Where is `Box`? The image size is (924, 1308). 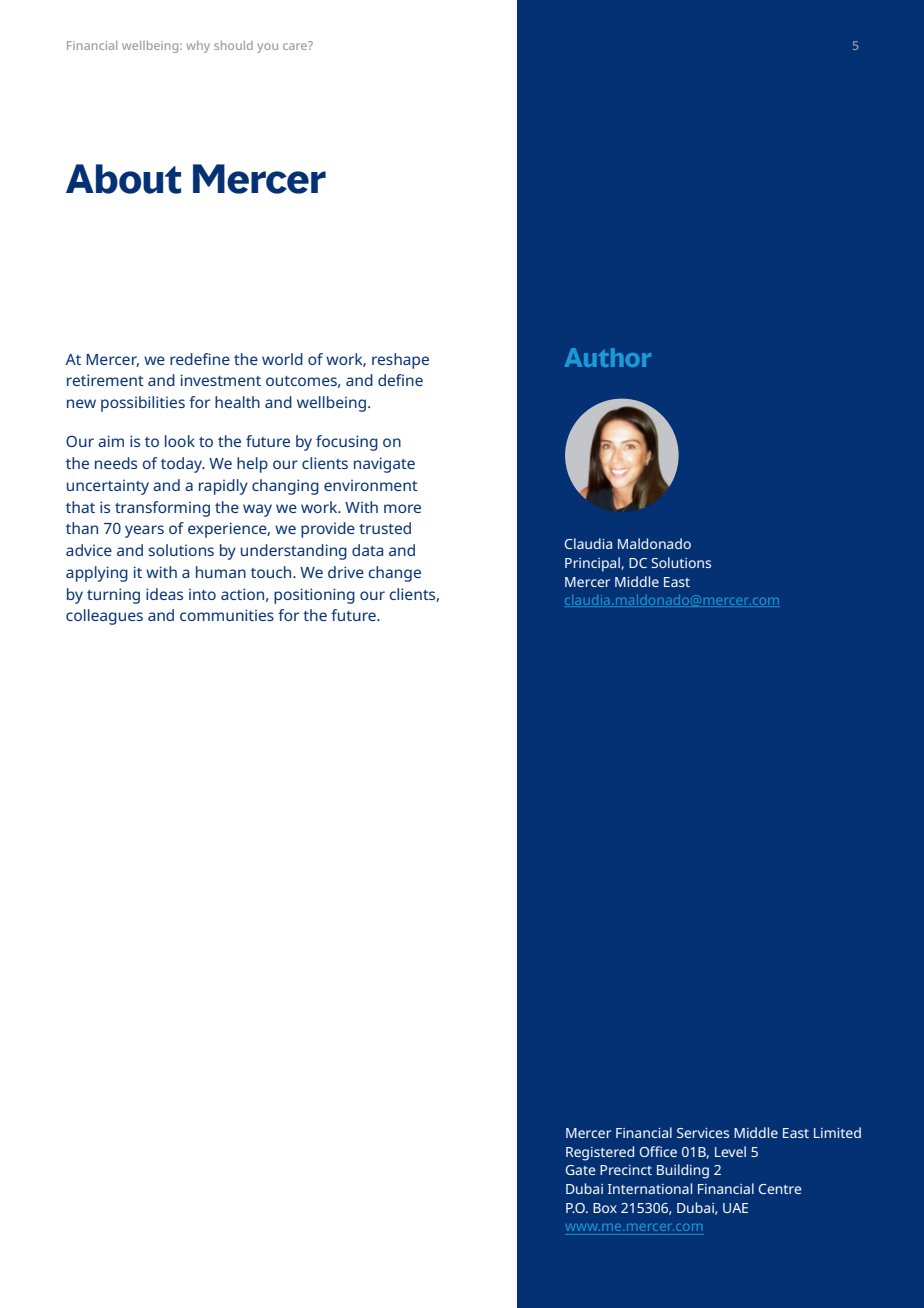
Box is located at coordinates (605, 1208).
